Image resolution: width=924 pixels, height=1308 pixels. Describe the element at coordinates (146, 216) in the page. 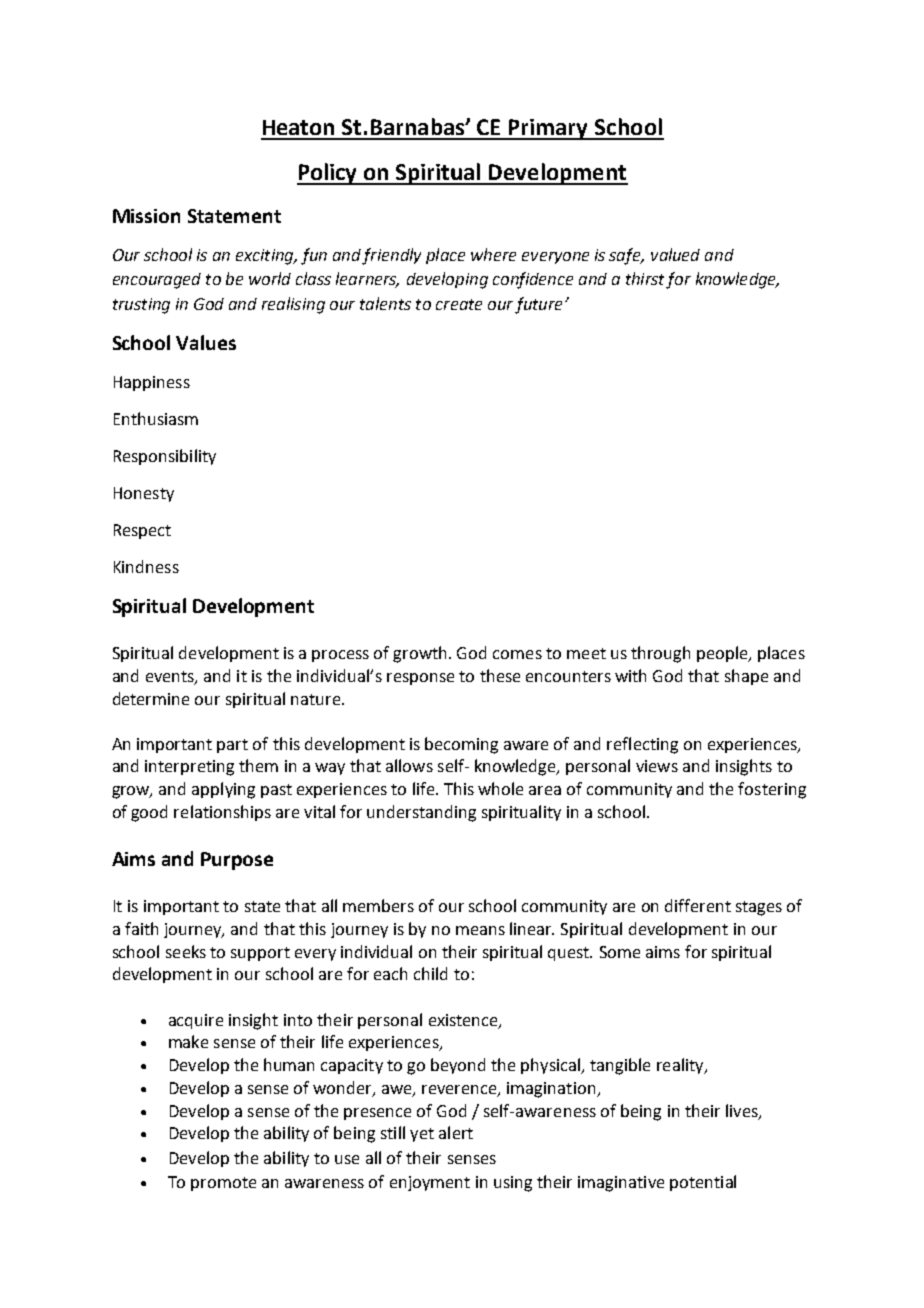

I see `Mission` at that location.
